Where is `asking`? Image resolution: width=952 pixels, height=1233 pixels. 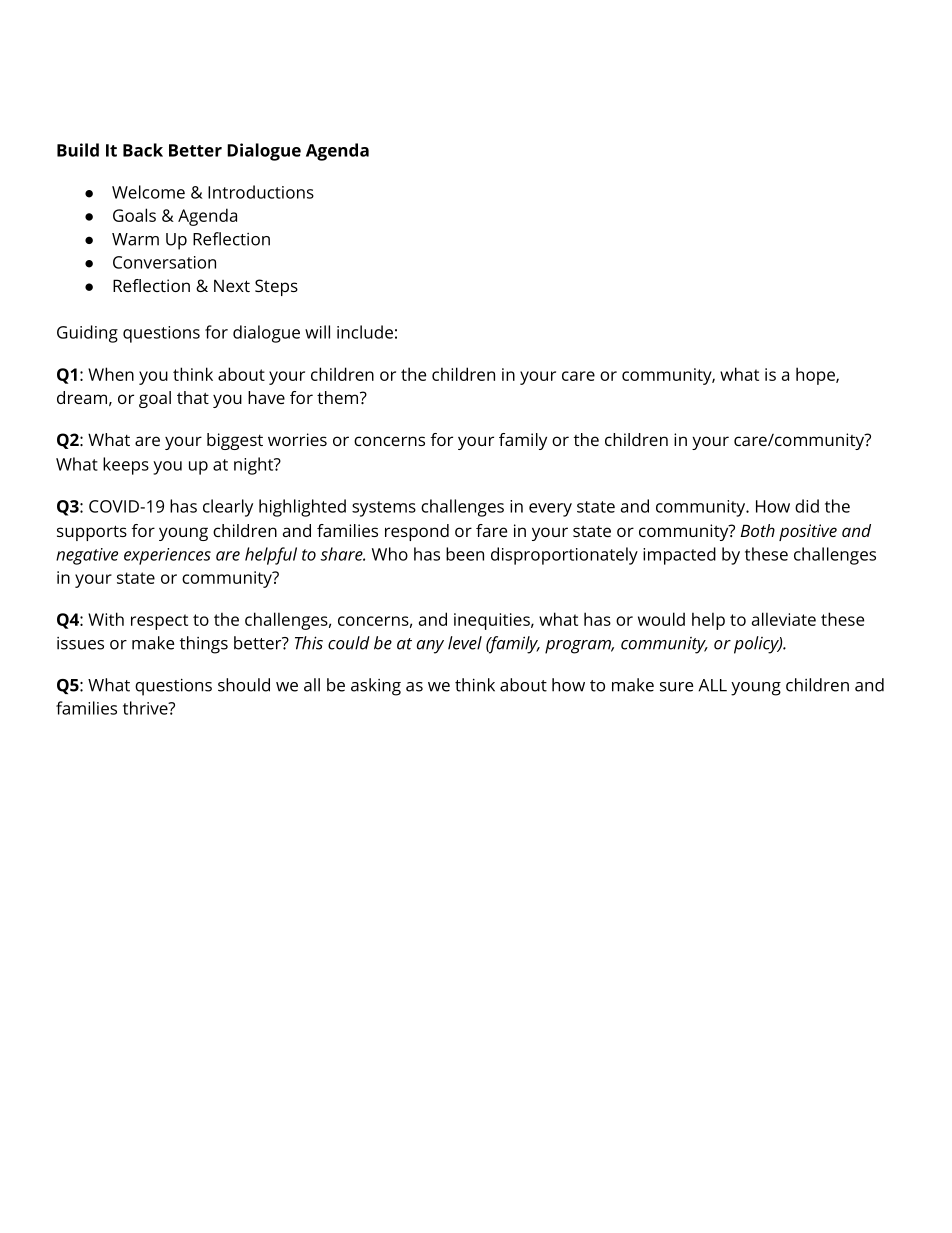
asking is located at coordinates (376, 687).
